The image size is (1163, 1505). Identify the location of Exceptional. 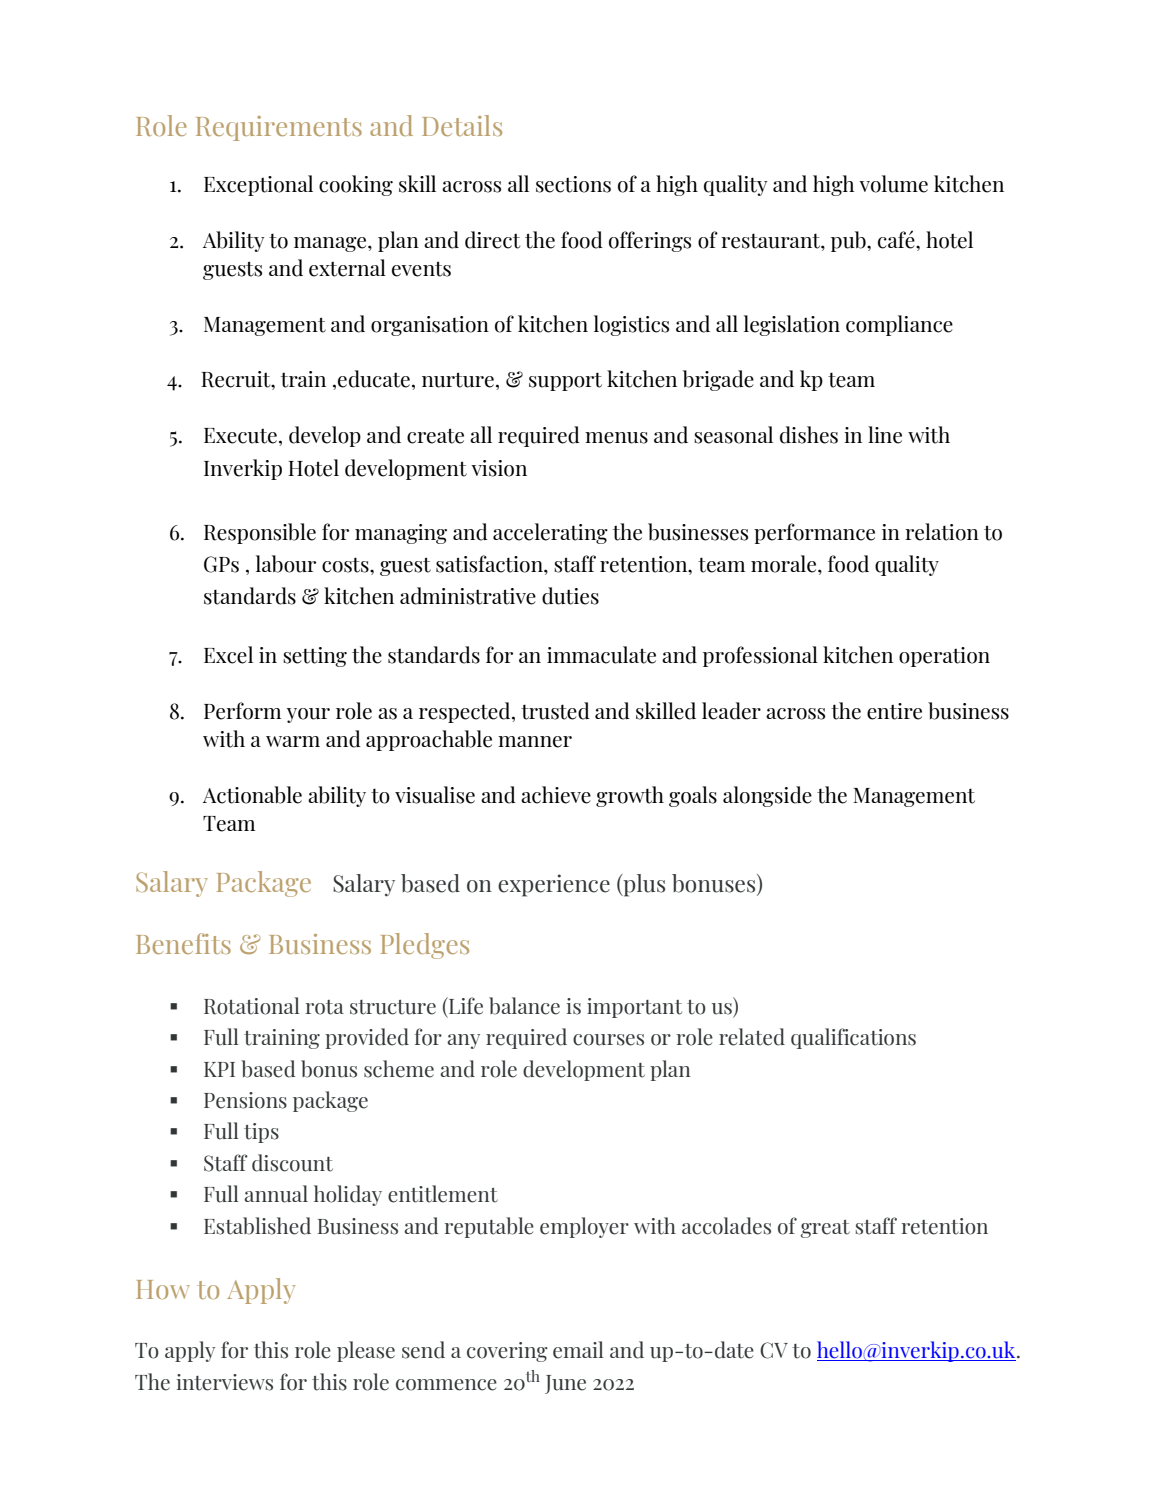
(258, 185).
